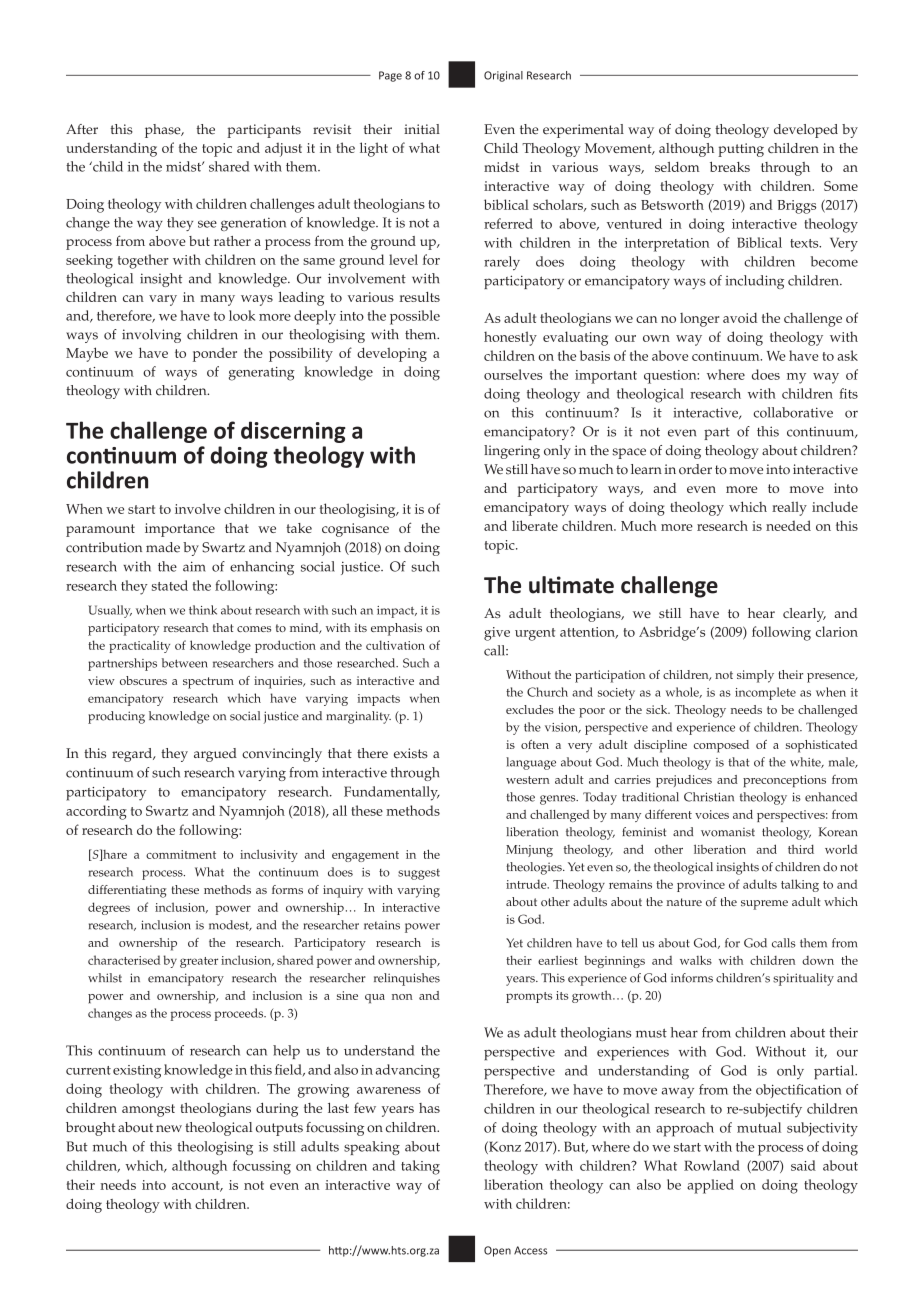 The height and width of the screenshot is (1308, 924). What do you see at coordinates (422, 129) in the screenshot?
I see `initial` at bounding box center [422, 129].
